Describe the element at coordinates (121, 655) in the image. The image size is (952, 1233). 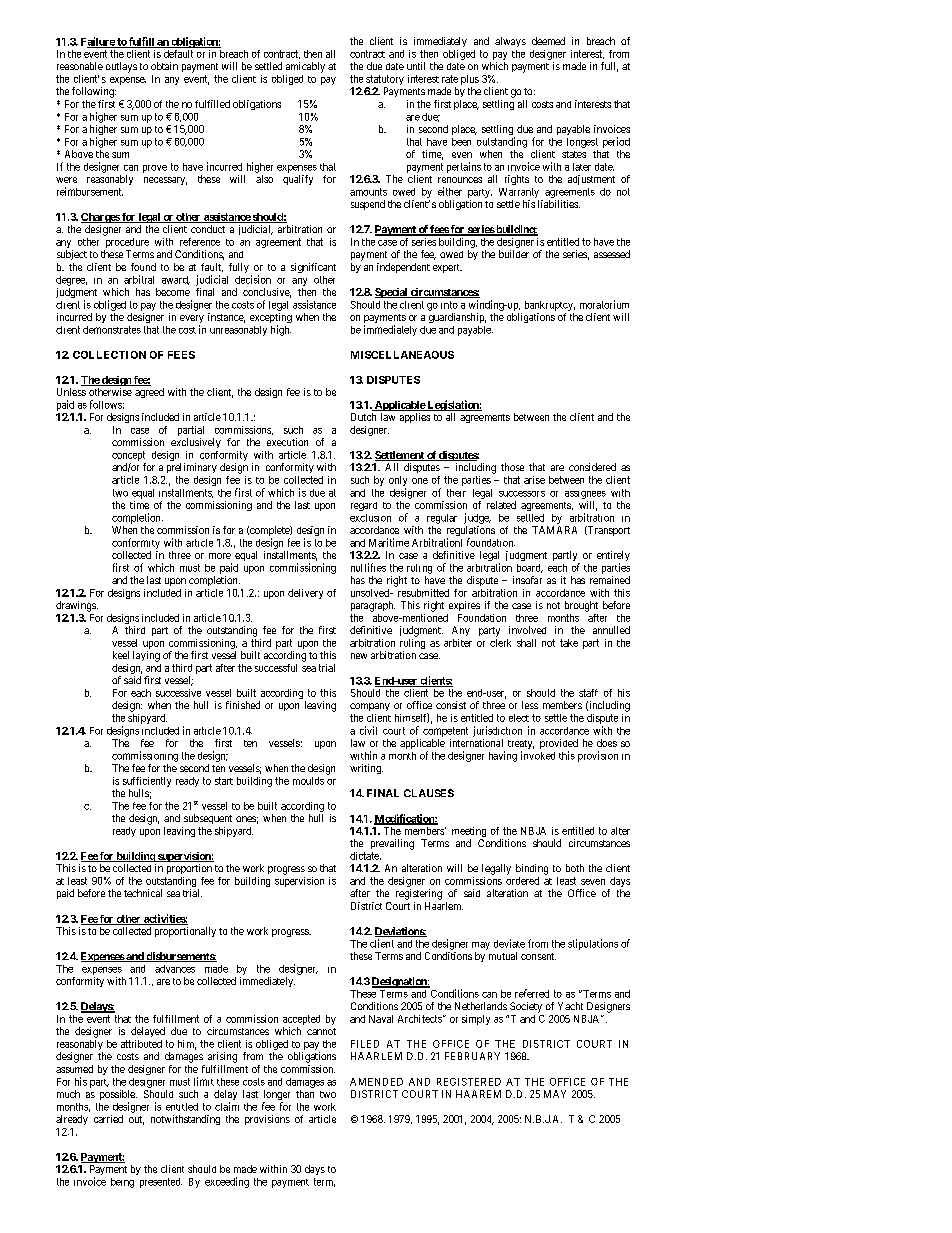
I see `keel` at that location.
